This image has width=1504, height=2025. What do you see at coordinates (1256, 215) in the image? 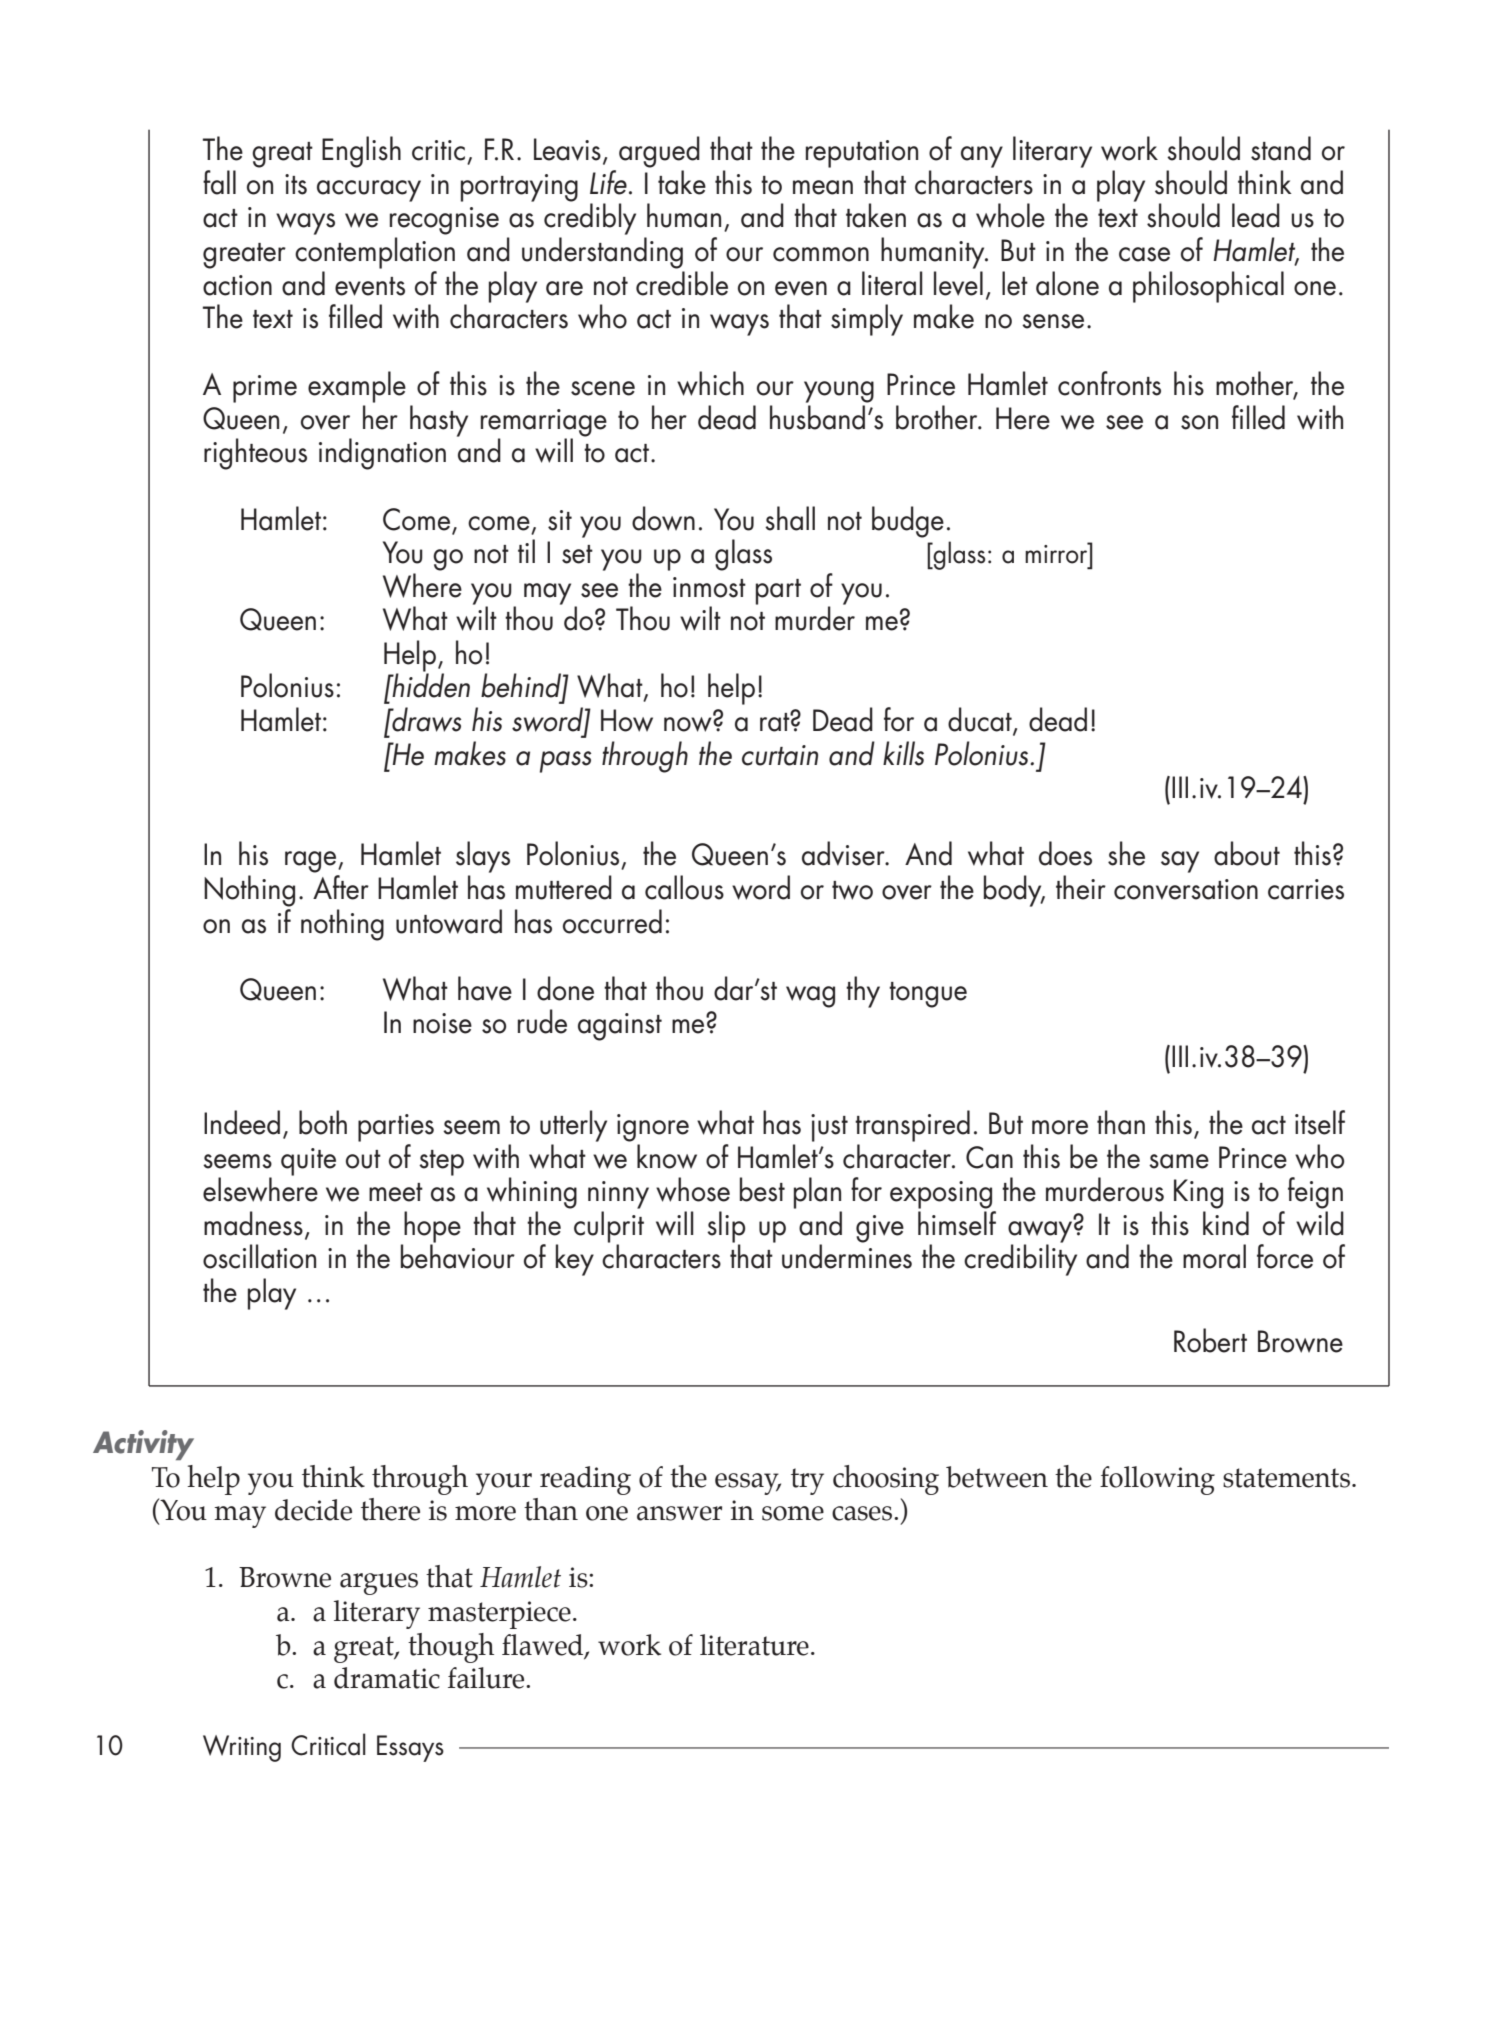
I see `lead` at bounding box center [1256, 215].
